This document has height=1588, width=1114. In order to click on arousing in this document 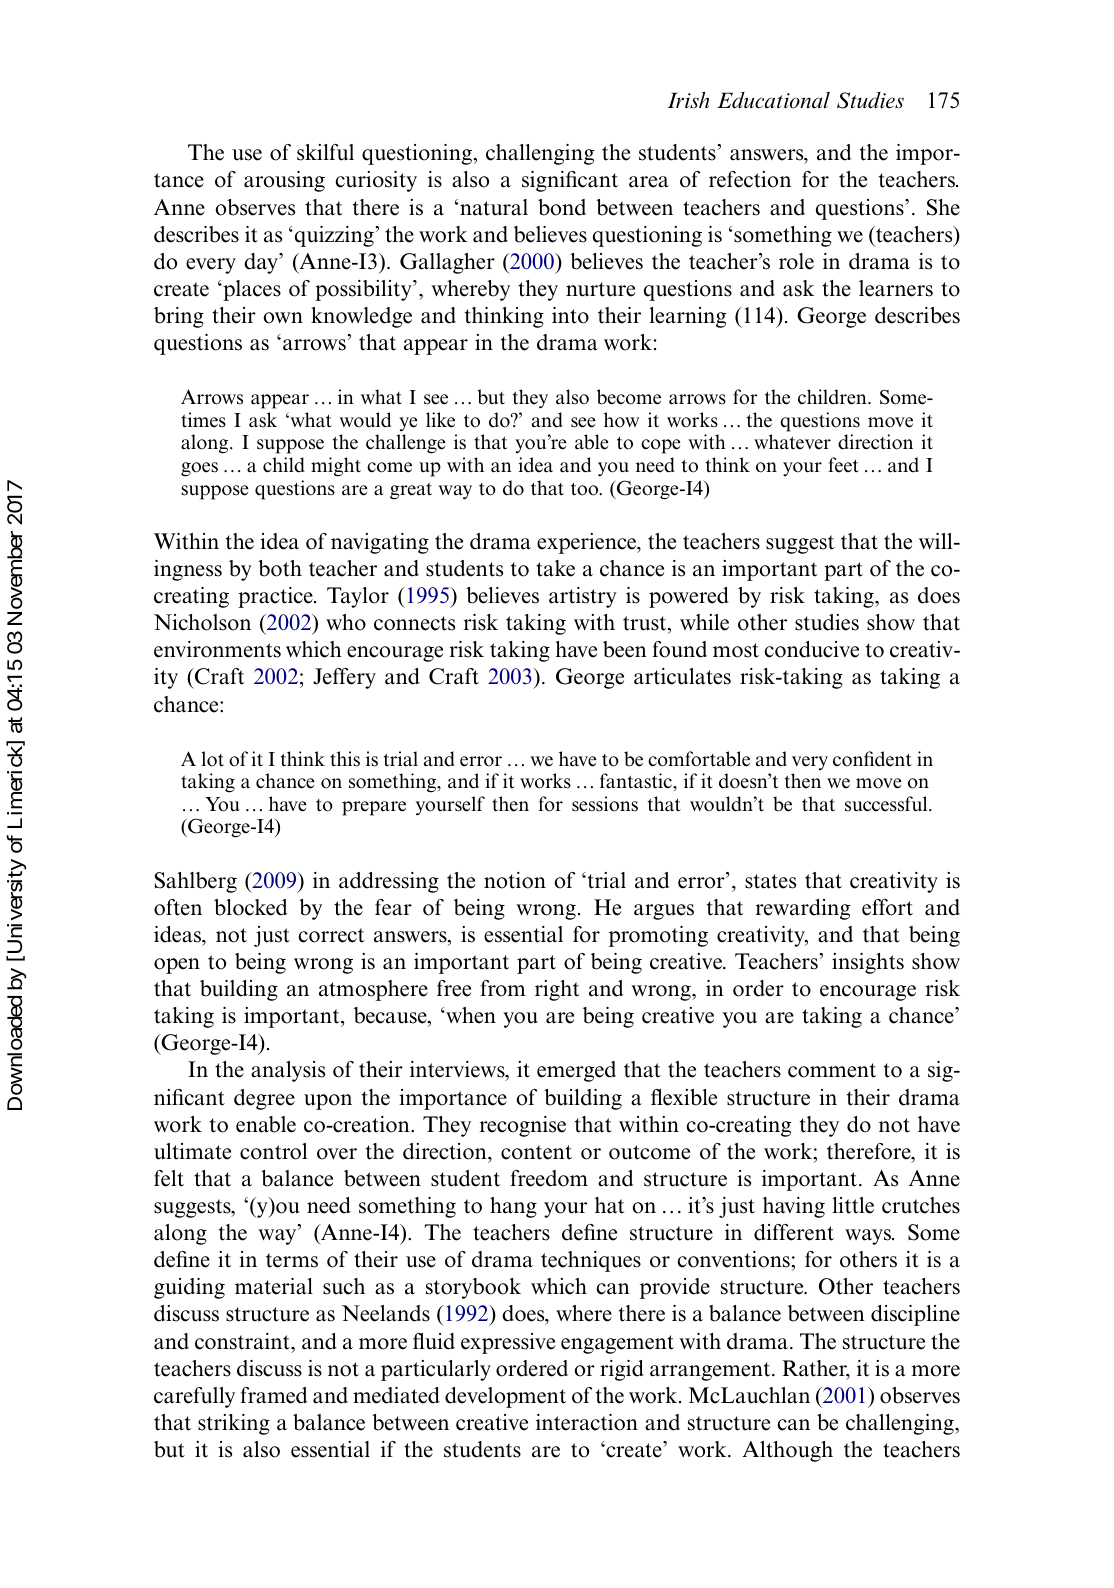, I will do `click(284, 181)`.
